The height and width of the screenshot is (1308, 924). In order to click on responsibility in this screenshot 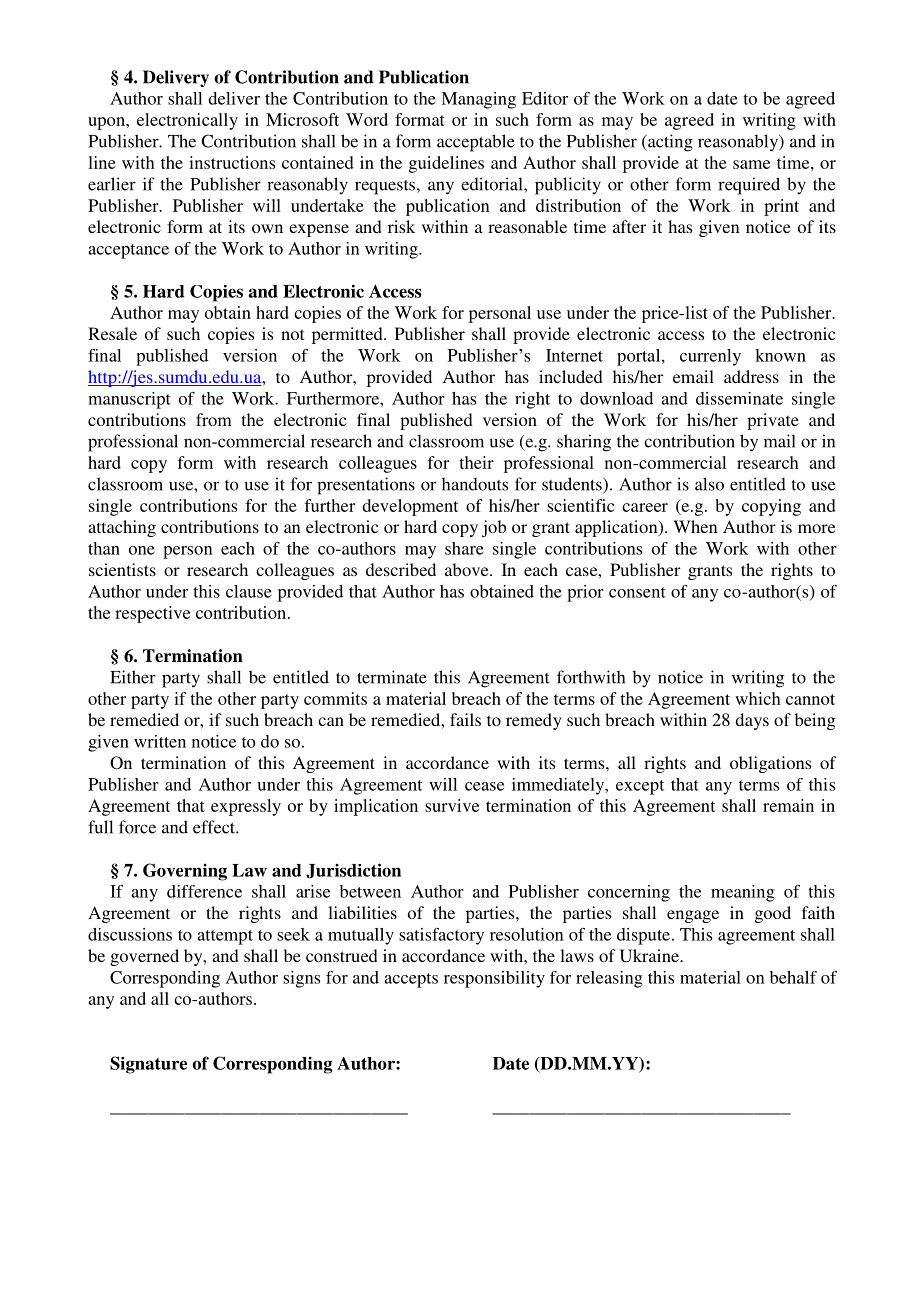, I will do `click(494, 979)`.
